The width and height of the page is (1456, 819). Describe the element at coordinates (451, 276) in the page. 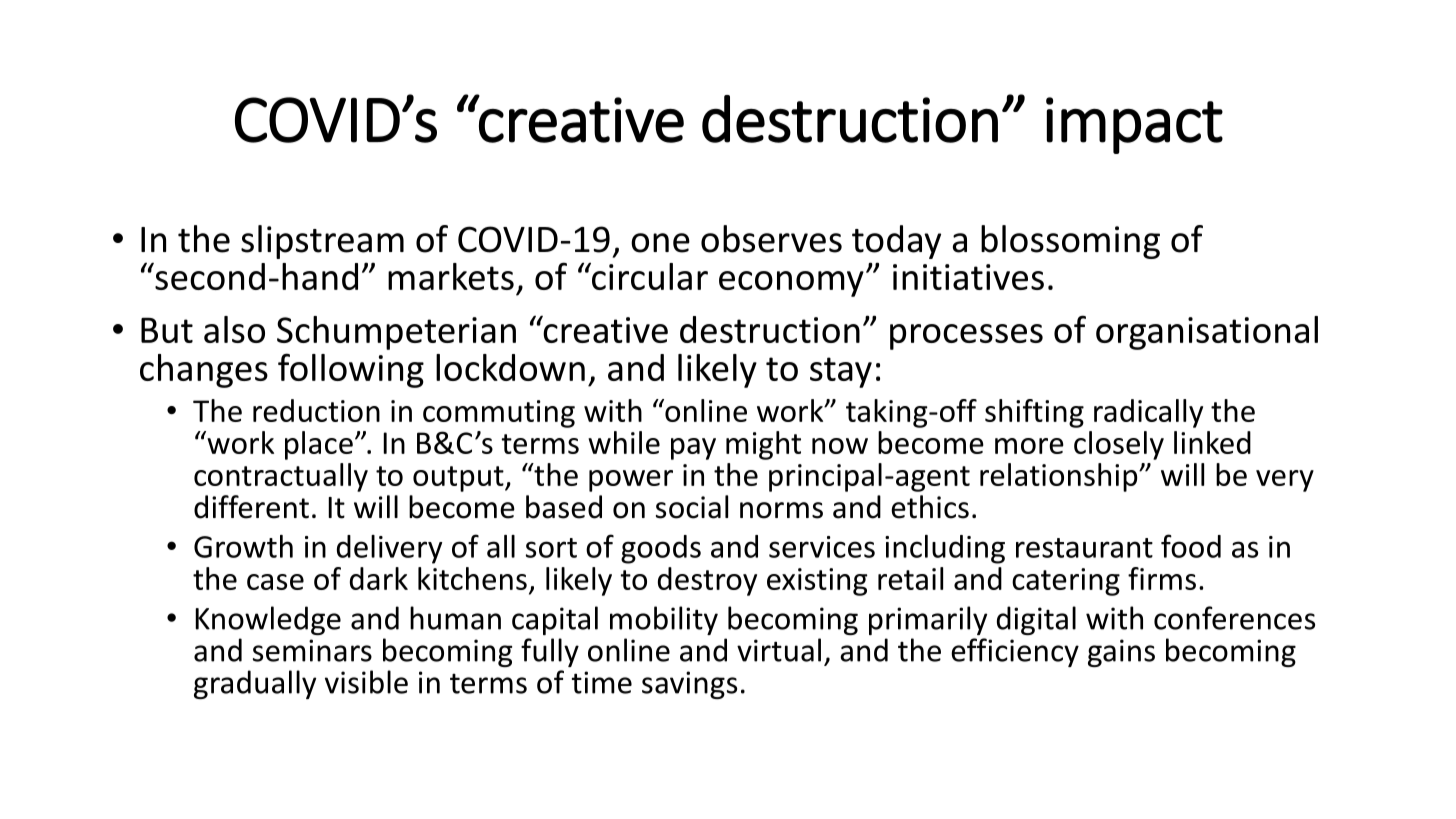

I see `markets` at that location.
